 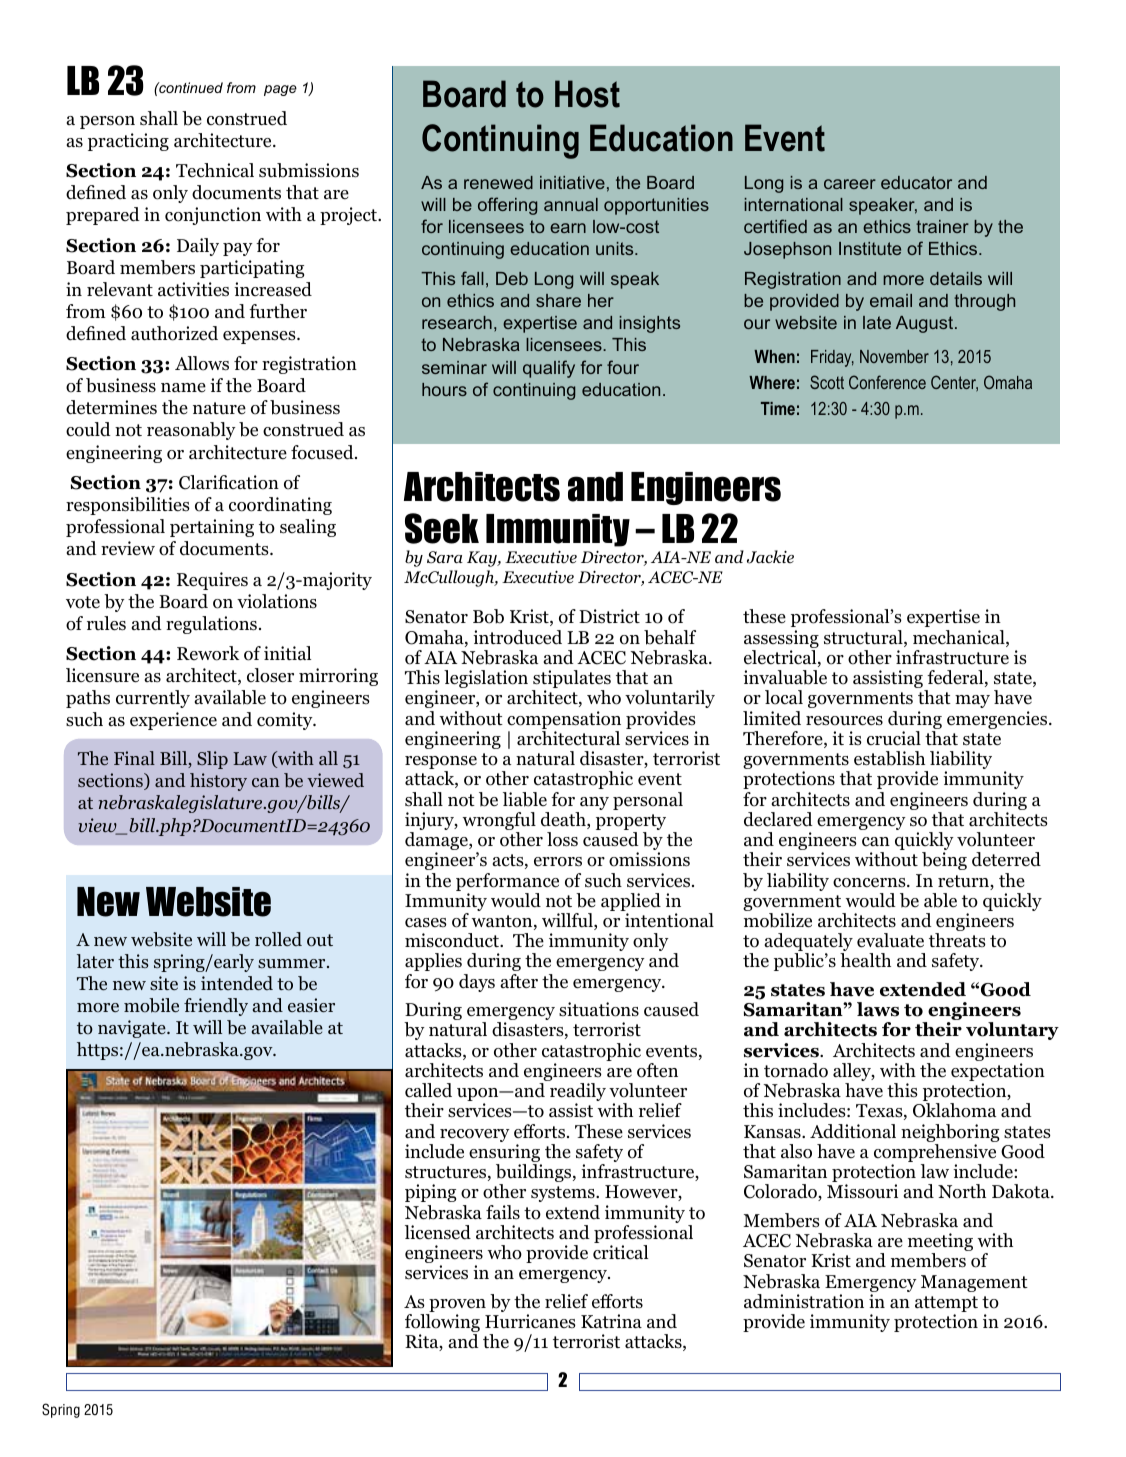 I want to click on educator, so click(x=916, y=182).
